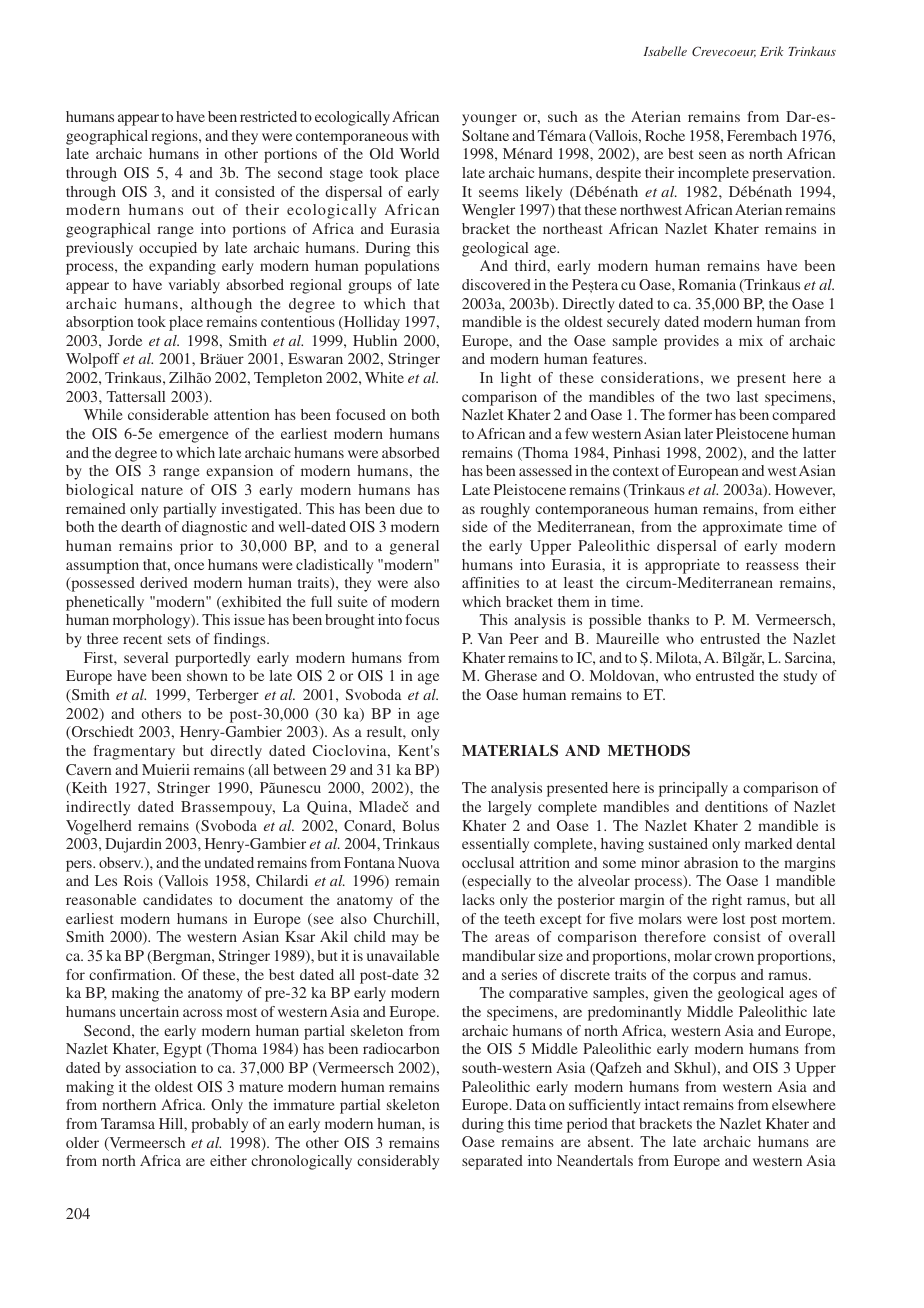  What do you see at coordinates (707, 284) in the page?
I see `Romania` at bounding box center [707, 284].
